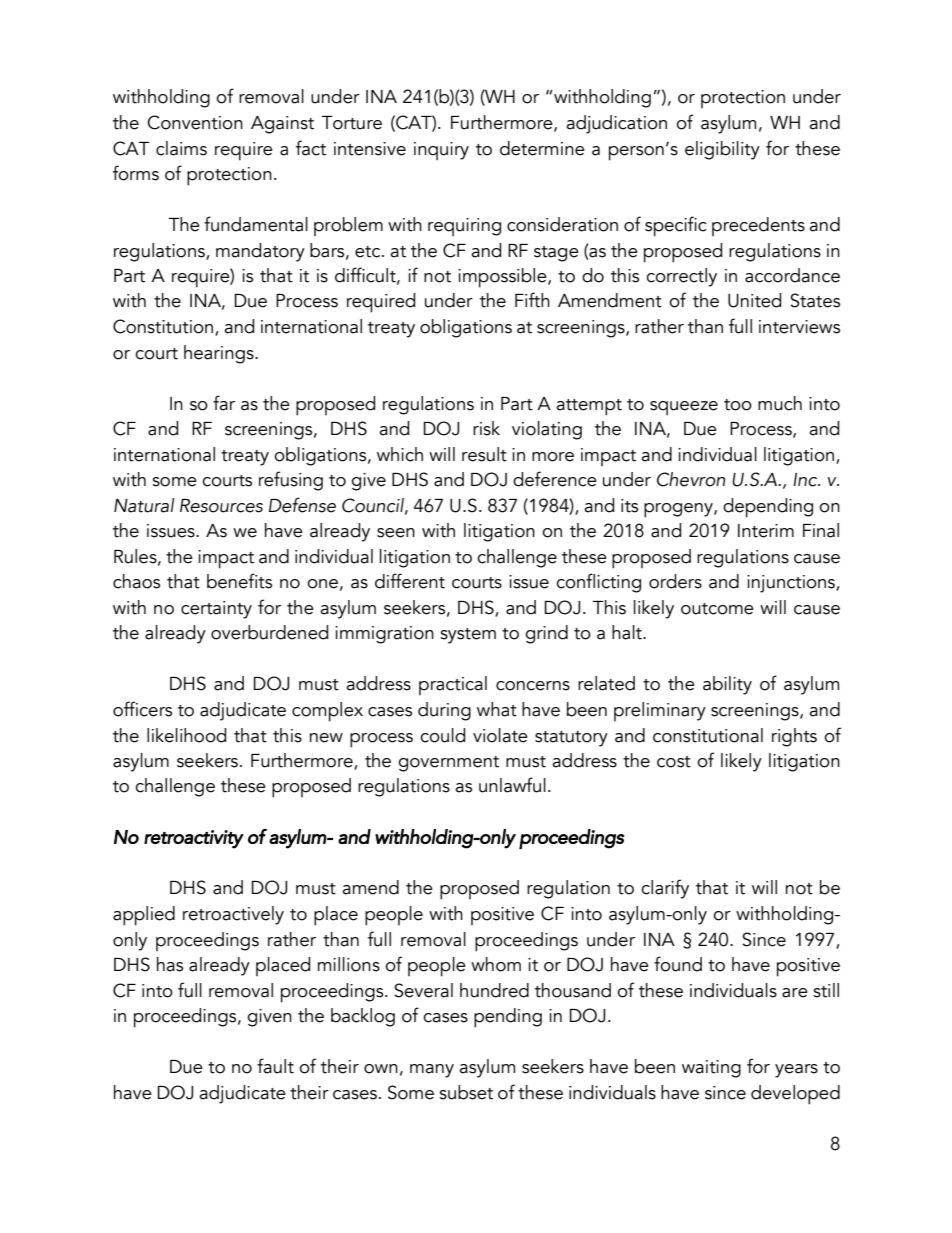 The width and height of the screenshot is (952, 1233). What do you see at coordinates (722, 150) in the screenshot?
I see `eligibility` at bounding box center [722, 150].
